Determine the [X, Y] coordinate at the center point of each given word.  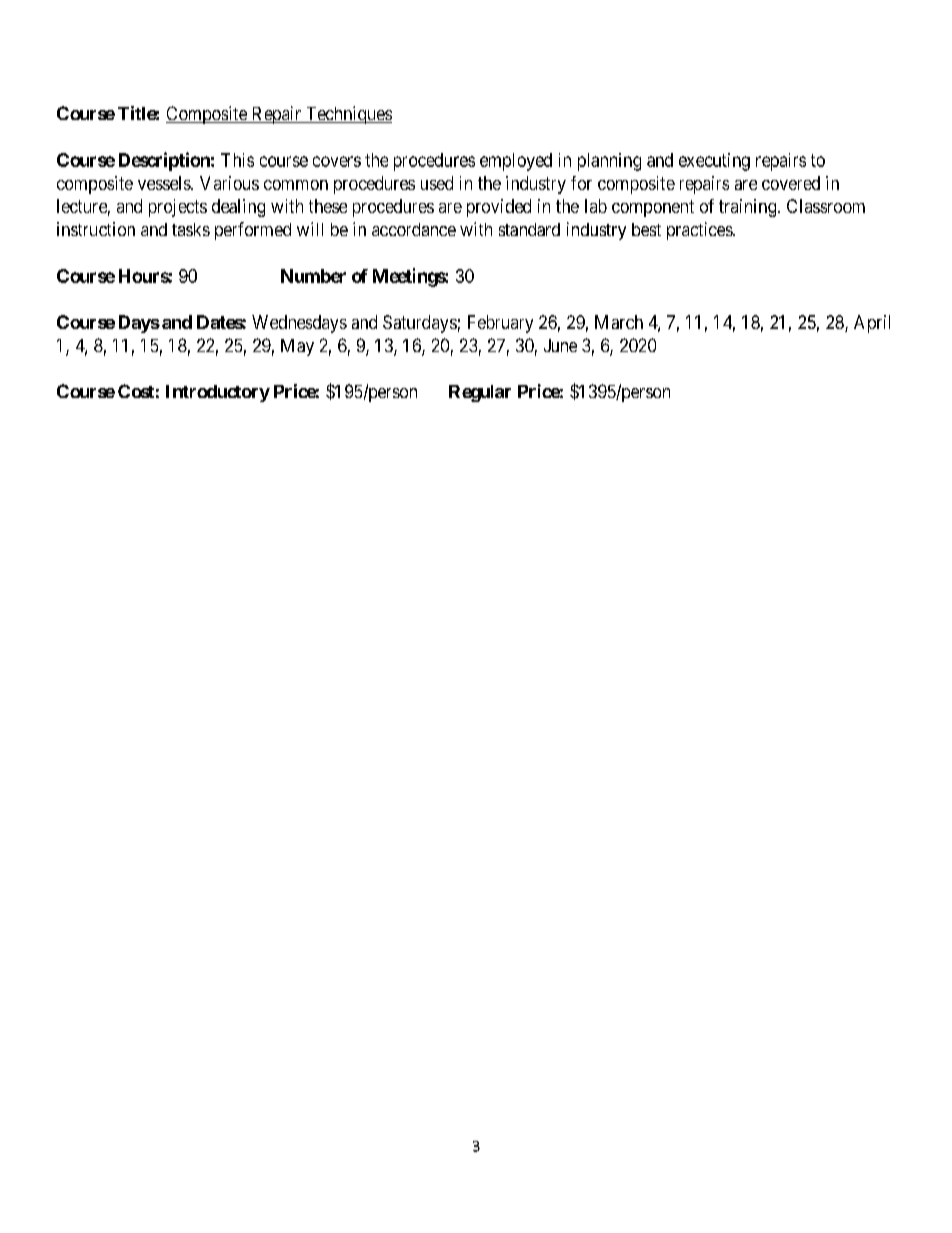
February [500, 324]
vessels [165, 183]
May [297, 347]
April [872, 324]
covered [791, 183]
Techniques [347, 115]
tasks [191, 229]
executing [714, 162]
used [437, 183]
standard [529, 229]
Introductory [218, 393]
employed [516, 162]
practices [700, 231]
